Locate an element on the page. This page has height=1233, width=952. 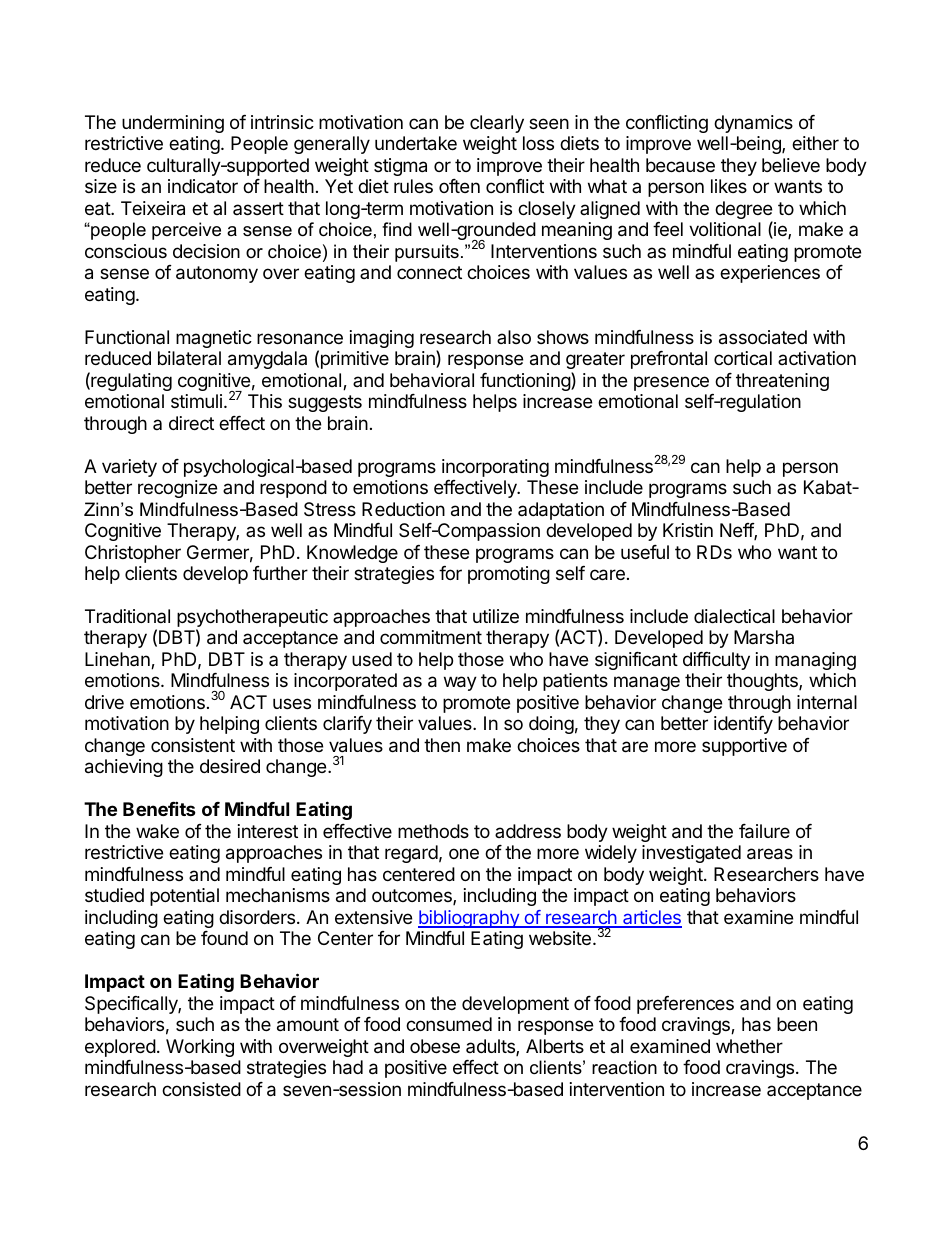
direct is located at coordinates (191, 423).
